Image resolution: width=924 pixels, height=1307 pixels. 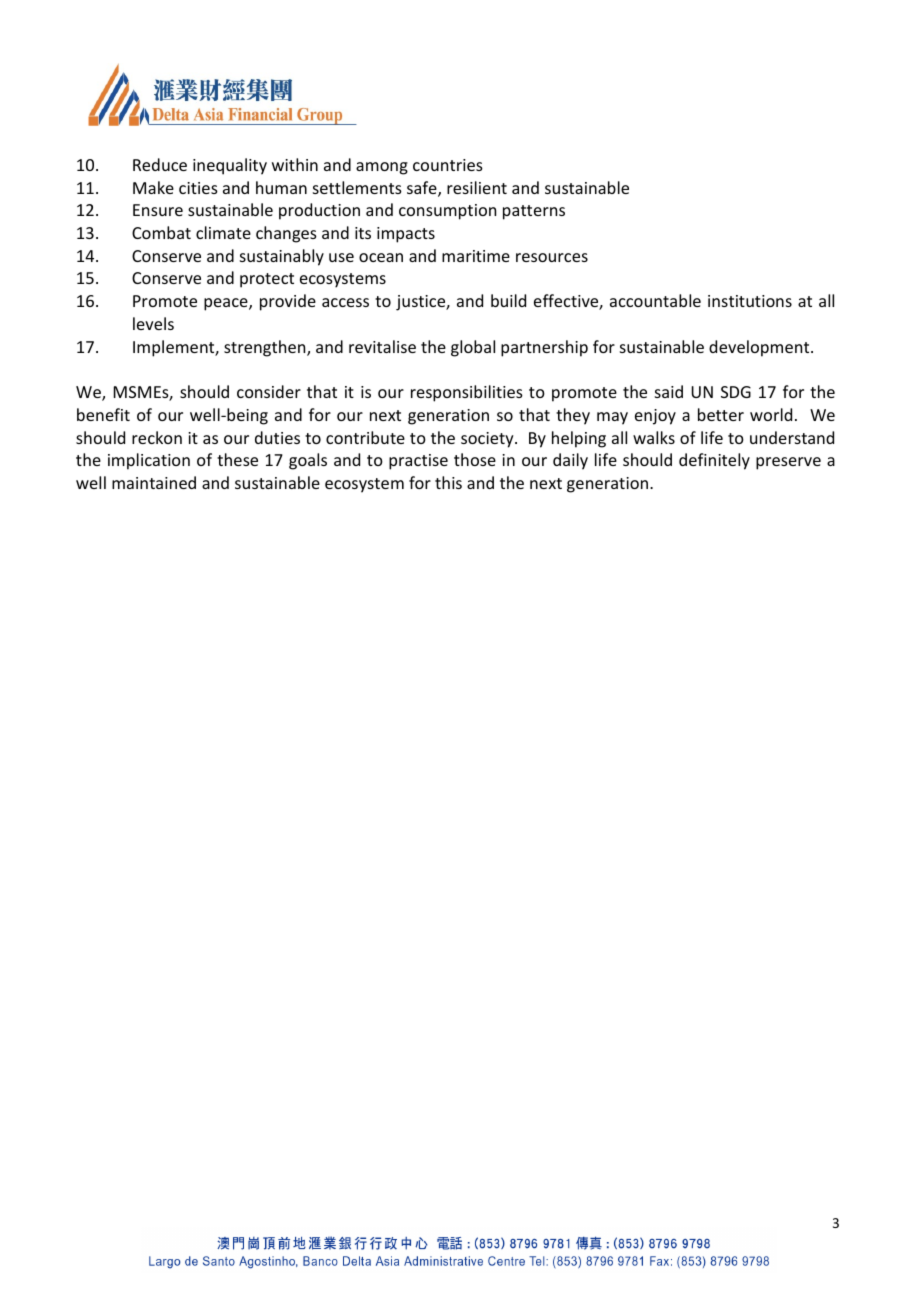 I want to click on resilient, so click(x=477, y=187).
